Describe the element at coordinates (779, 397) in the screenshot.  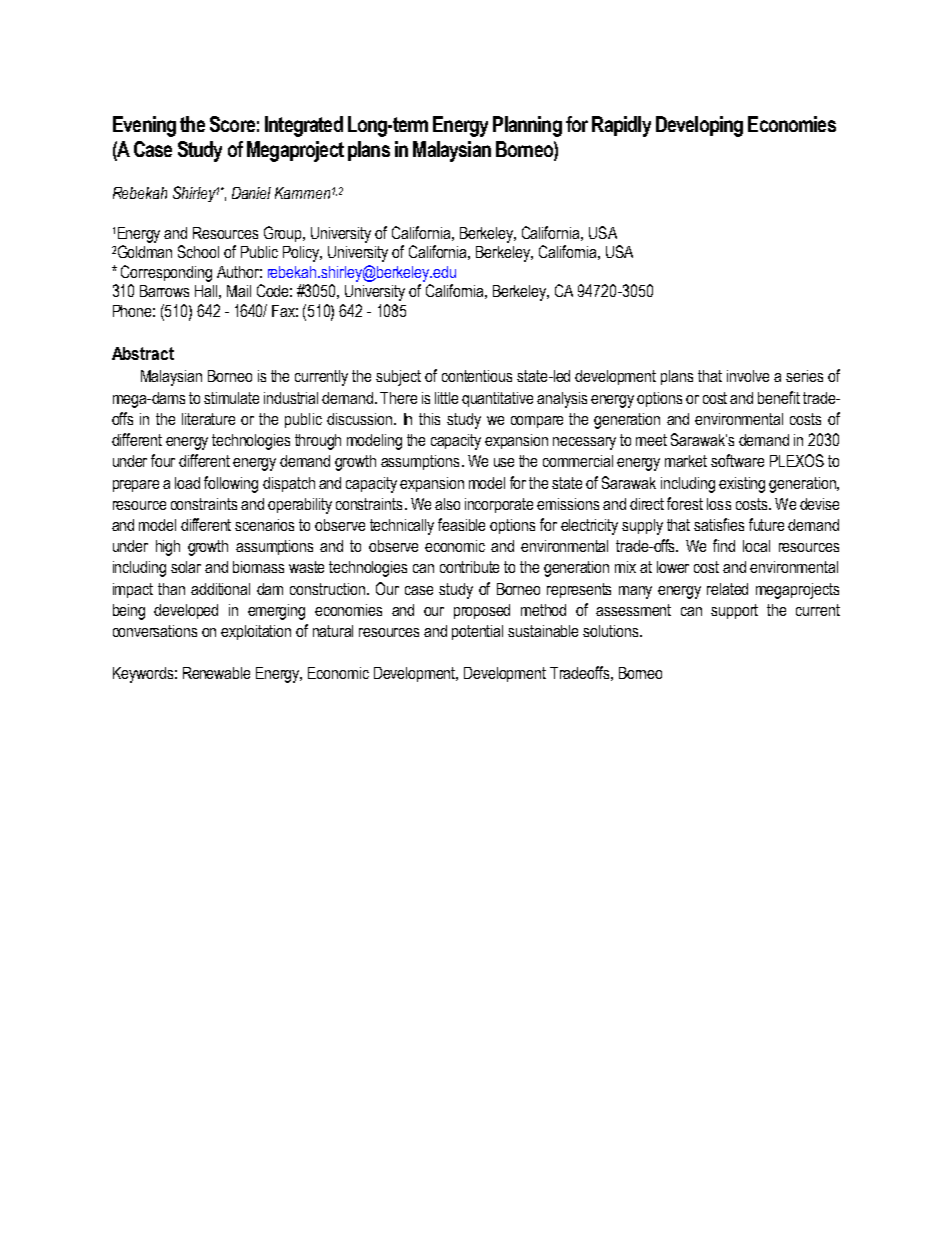
I see `benefit` at that location.
